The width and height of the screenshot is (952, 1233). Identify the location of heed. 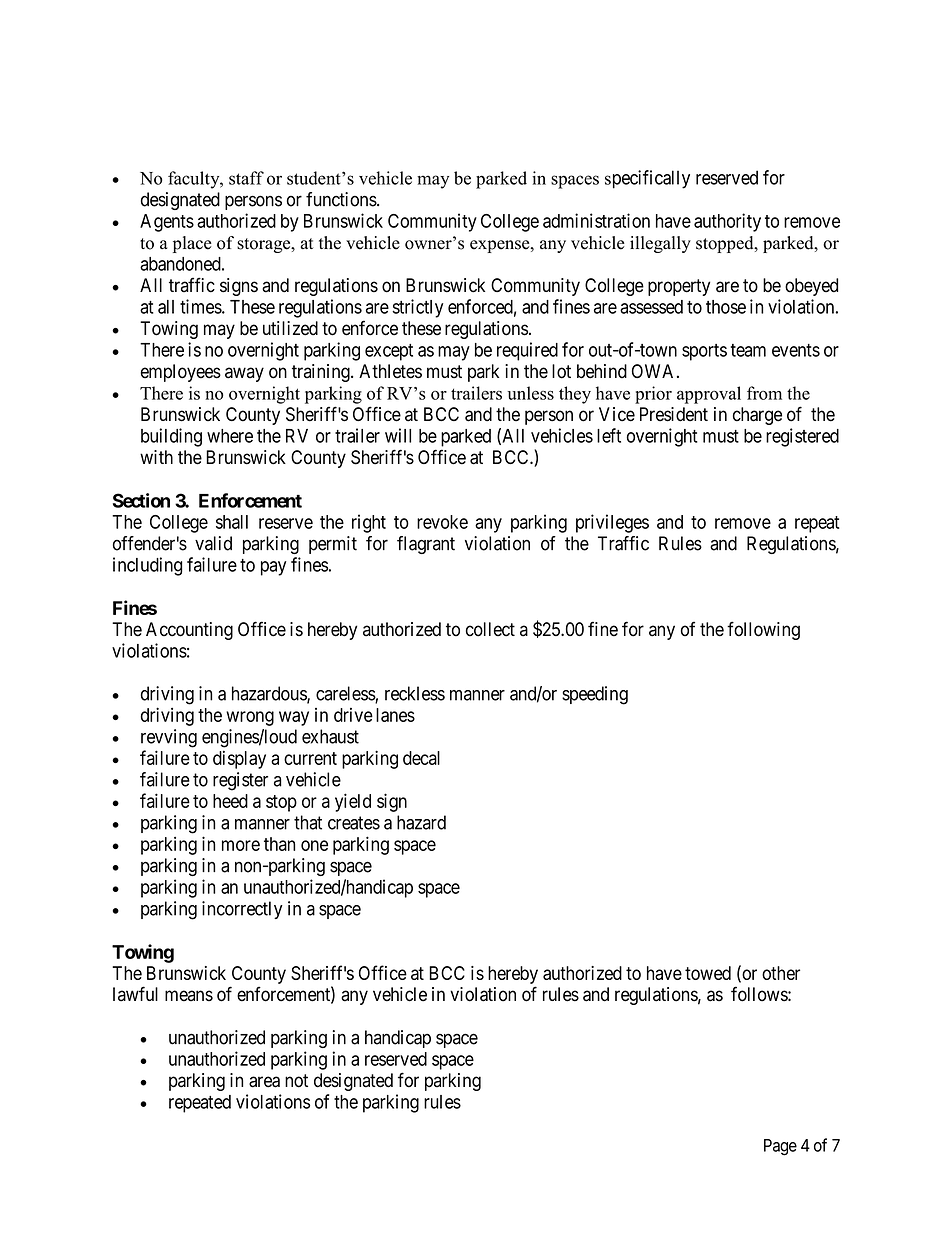
(230, 801).
